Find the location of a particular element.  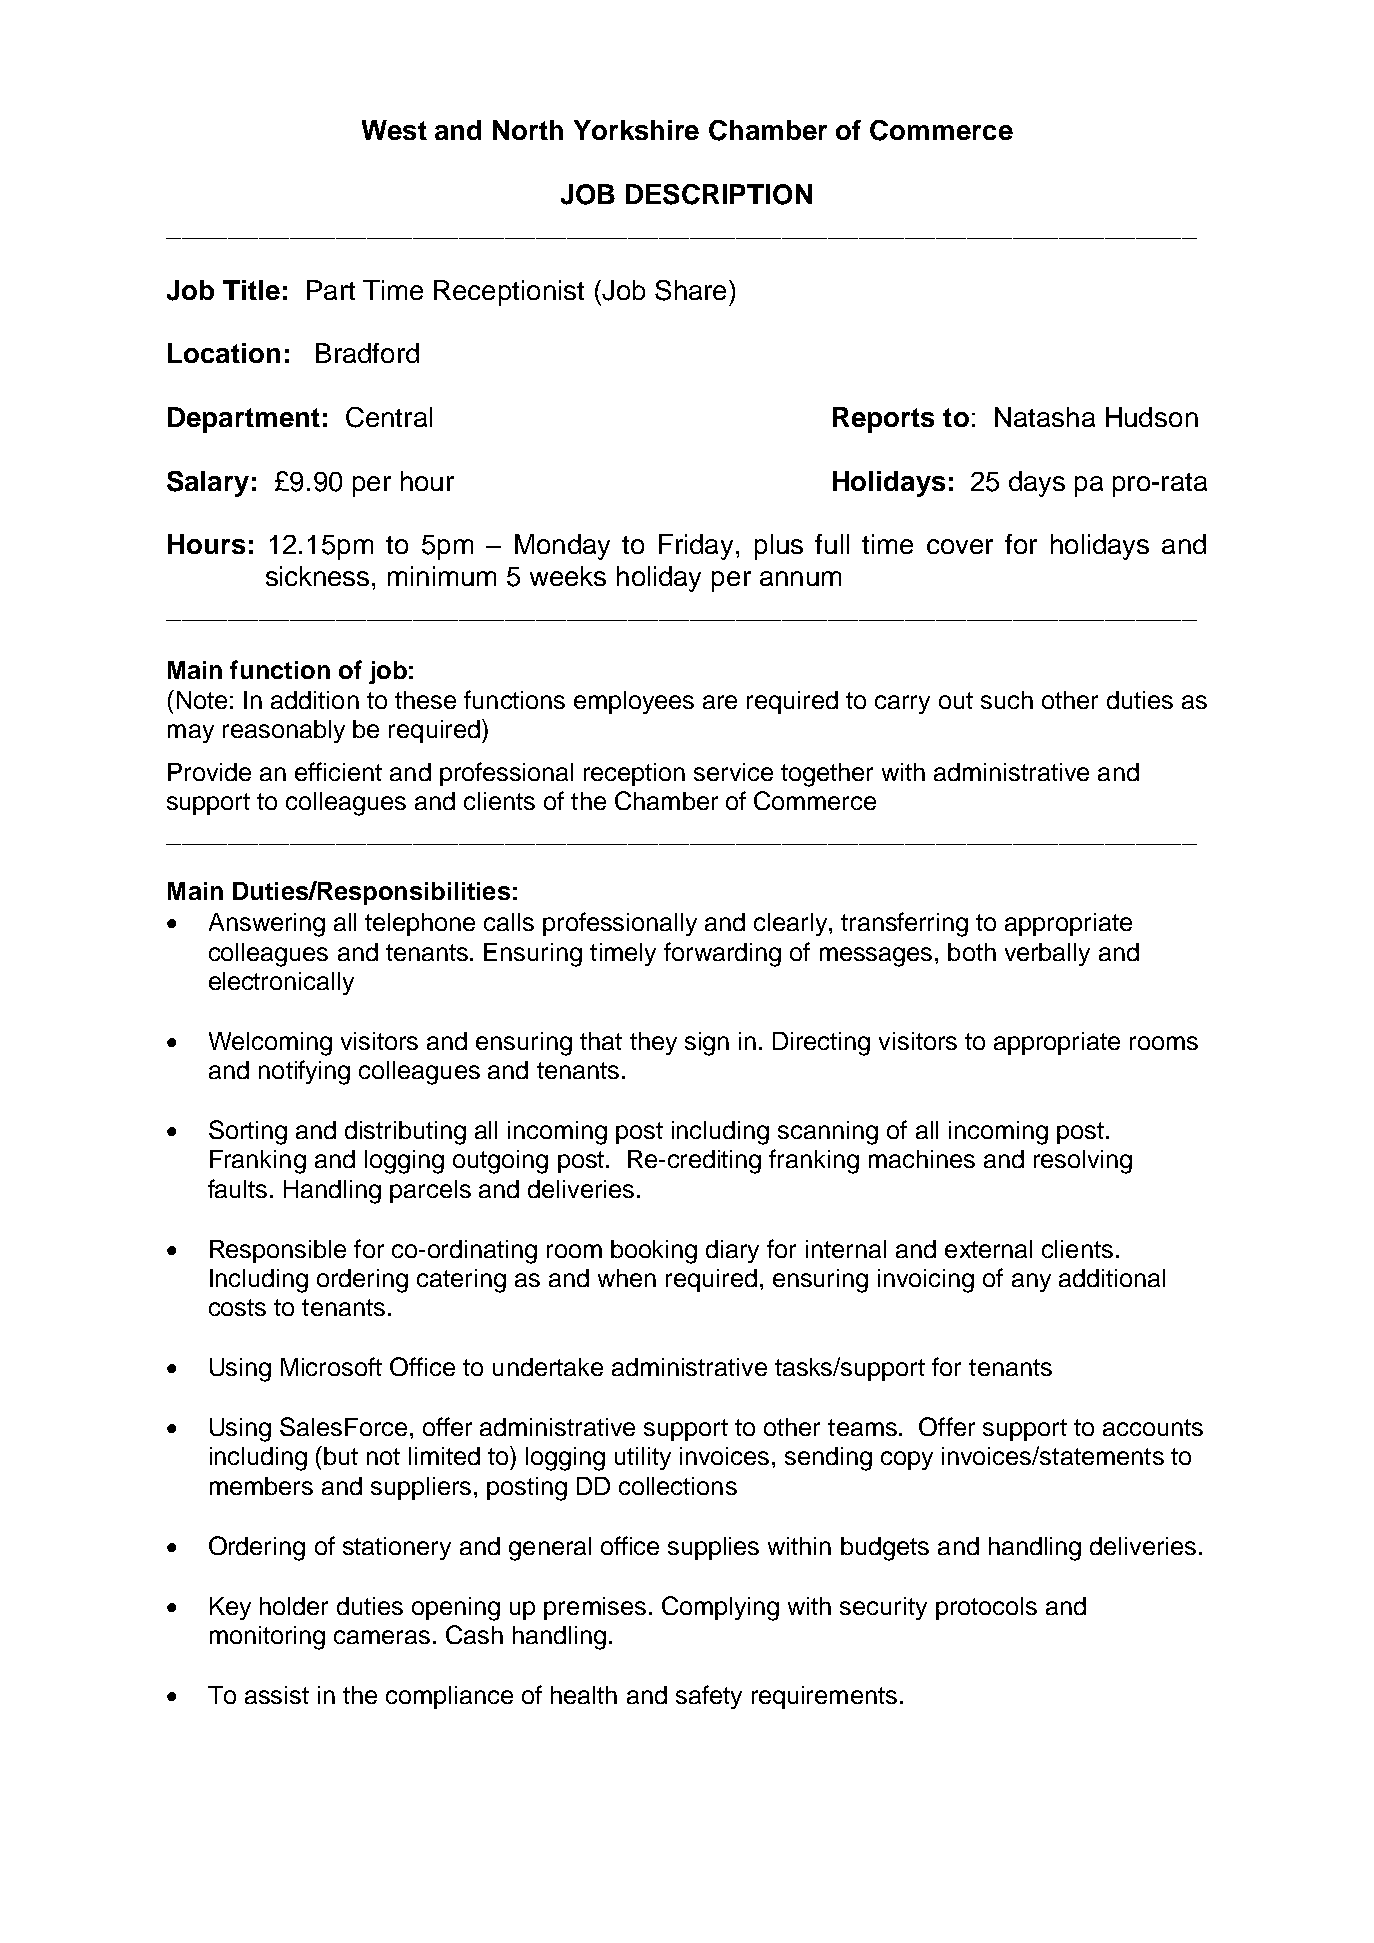

sickness is located at coordinates (317, 576).
